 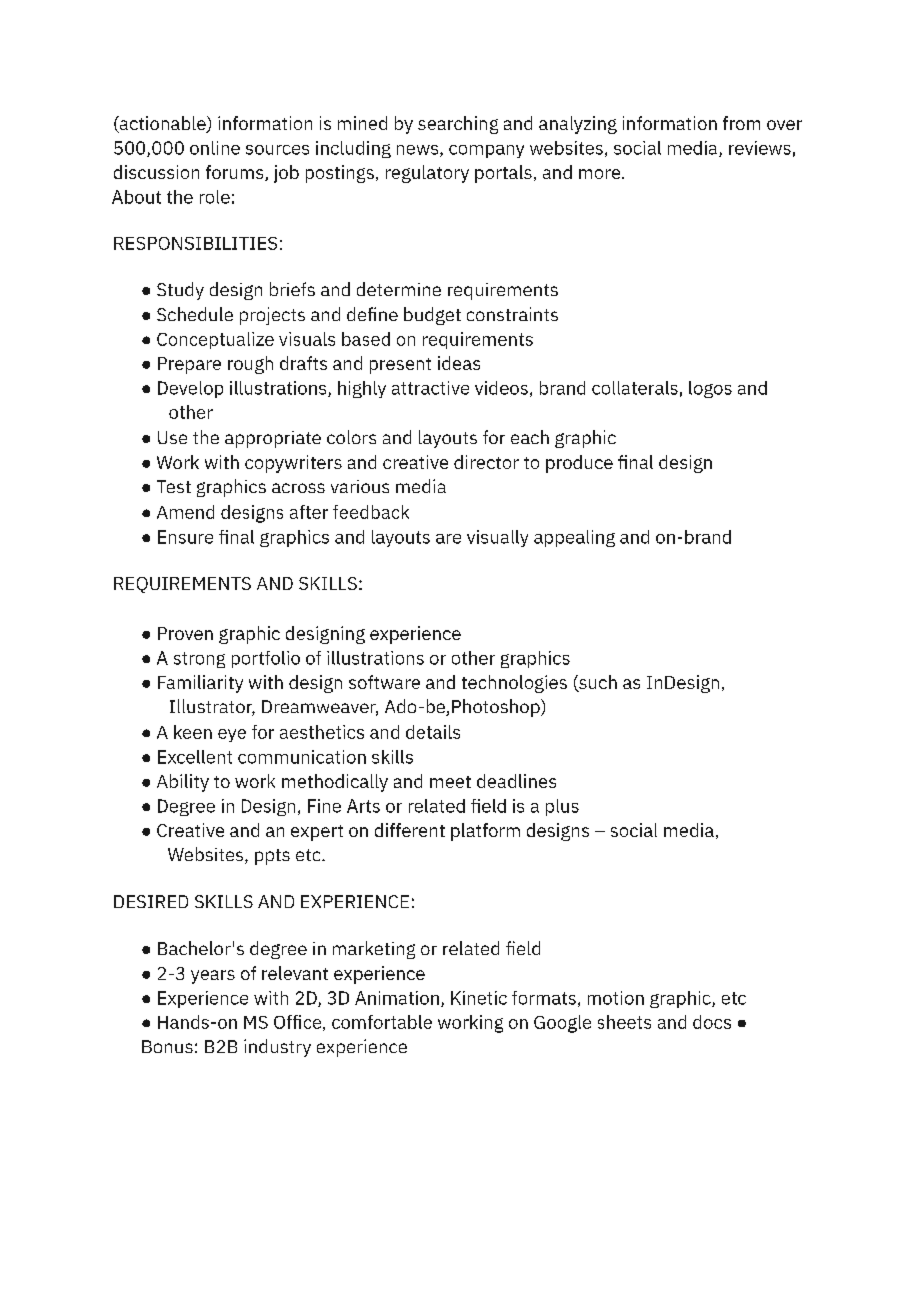 I want to click on visually, so click(x=497, y=538).
